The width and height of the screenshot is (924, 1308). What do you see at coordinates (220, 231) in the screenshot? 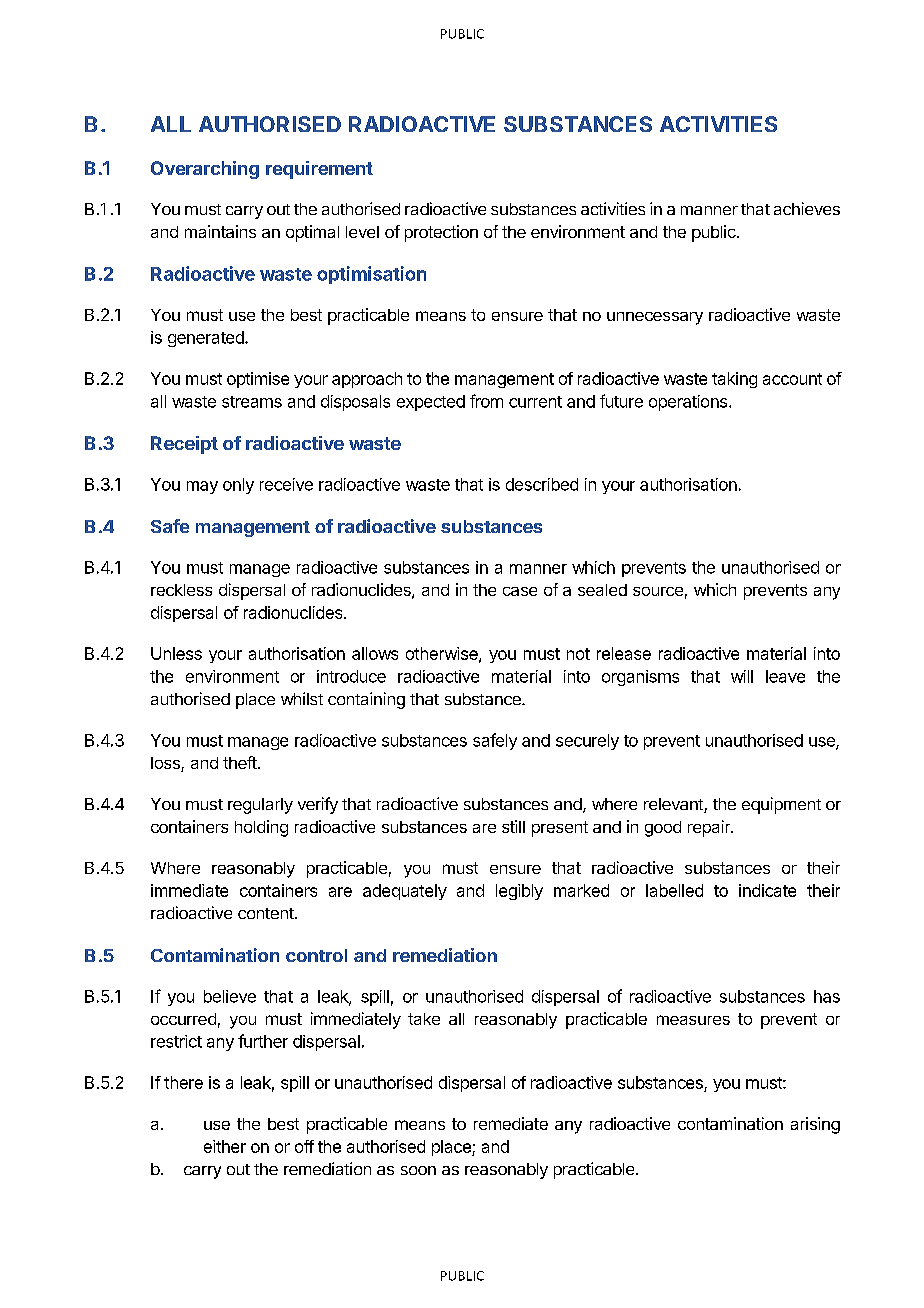
I see `maintains` at bounding box center [220, 231].
